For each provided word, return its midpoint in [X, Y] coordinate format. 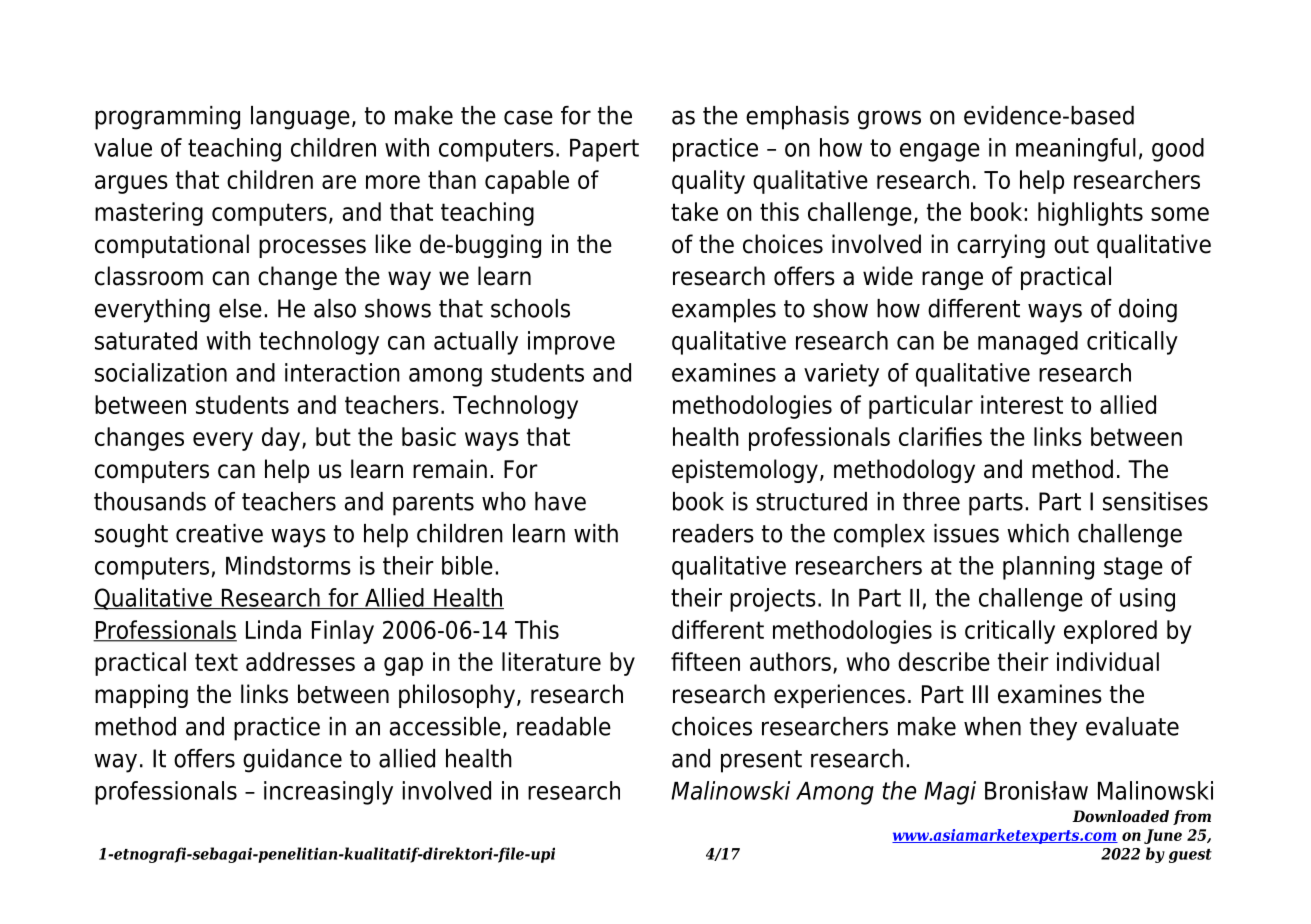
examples [724, 311]
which [1038, 533]
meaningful [1076, 150]
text [216, 662]
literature [551, 661]
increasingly [328, 793]
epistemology [745, 471]
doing [1148, 311]
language [300, 118]
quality [708, 182]
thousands [150, 501]
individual [1108, 661]
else [240, 308]
